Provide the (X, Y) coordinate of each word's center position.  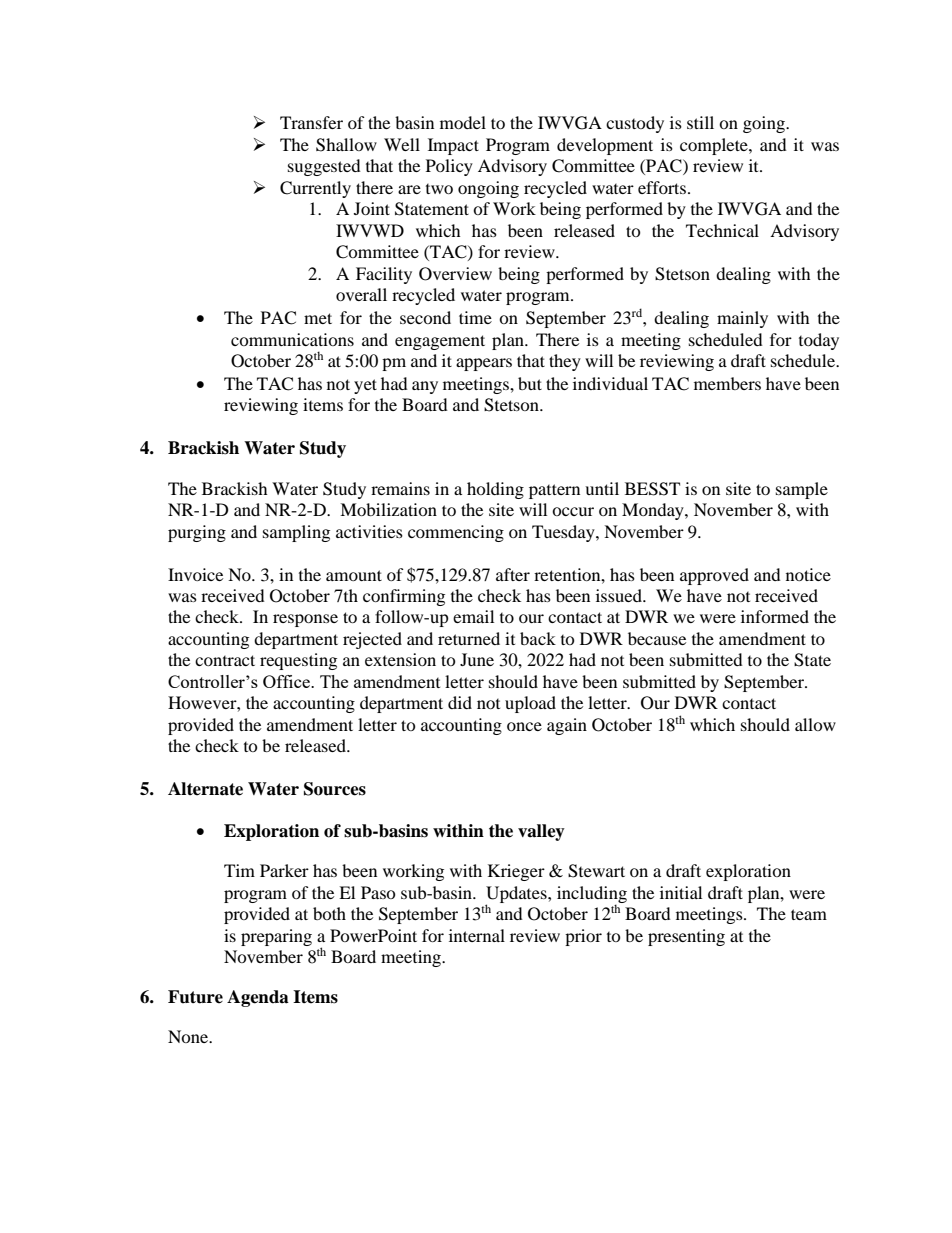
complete (715, 146)
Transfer (311, 122)
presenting (686, 937)
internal (477, 935)
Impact (453, 146)
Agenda (258, 998)
